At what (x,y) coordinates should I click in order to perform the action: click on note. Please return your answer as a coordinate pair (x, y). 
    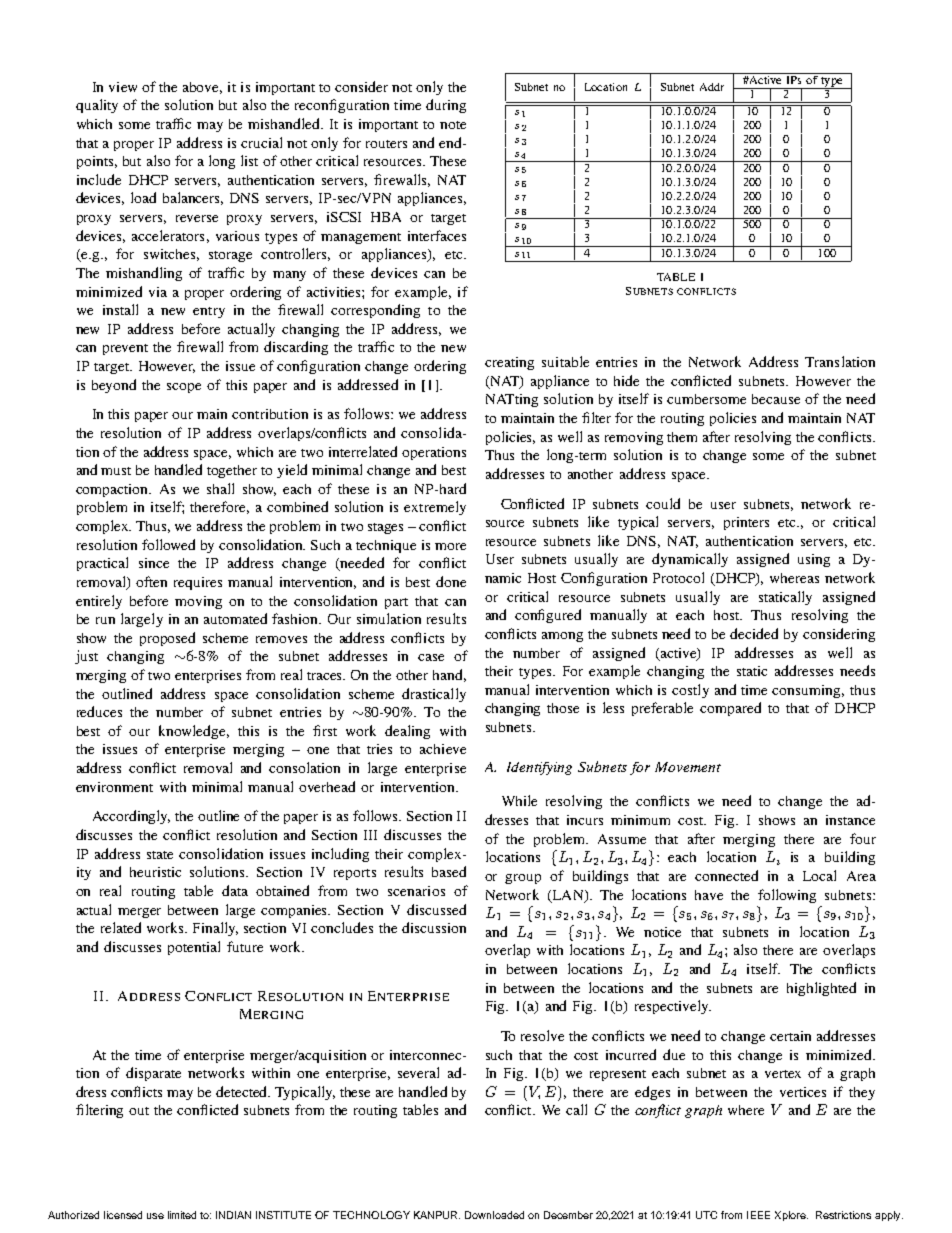
    Looking at the image, I should click on (453, 125).
